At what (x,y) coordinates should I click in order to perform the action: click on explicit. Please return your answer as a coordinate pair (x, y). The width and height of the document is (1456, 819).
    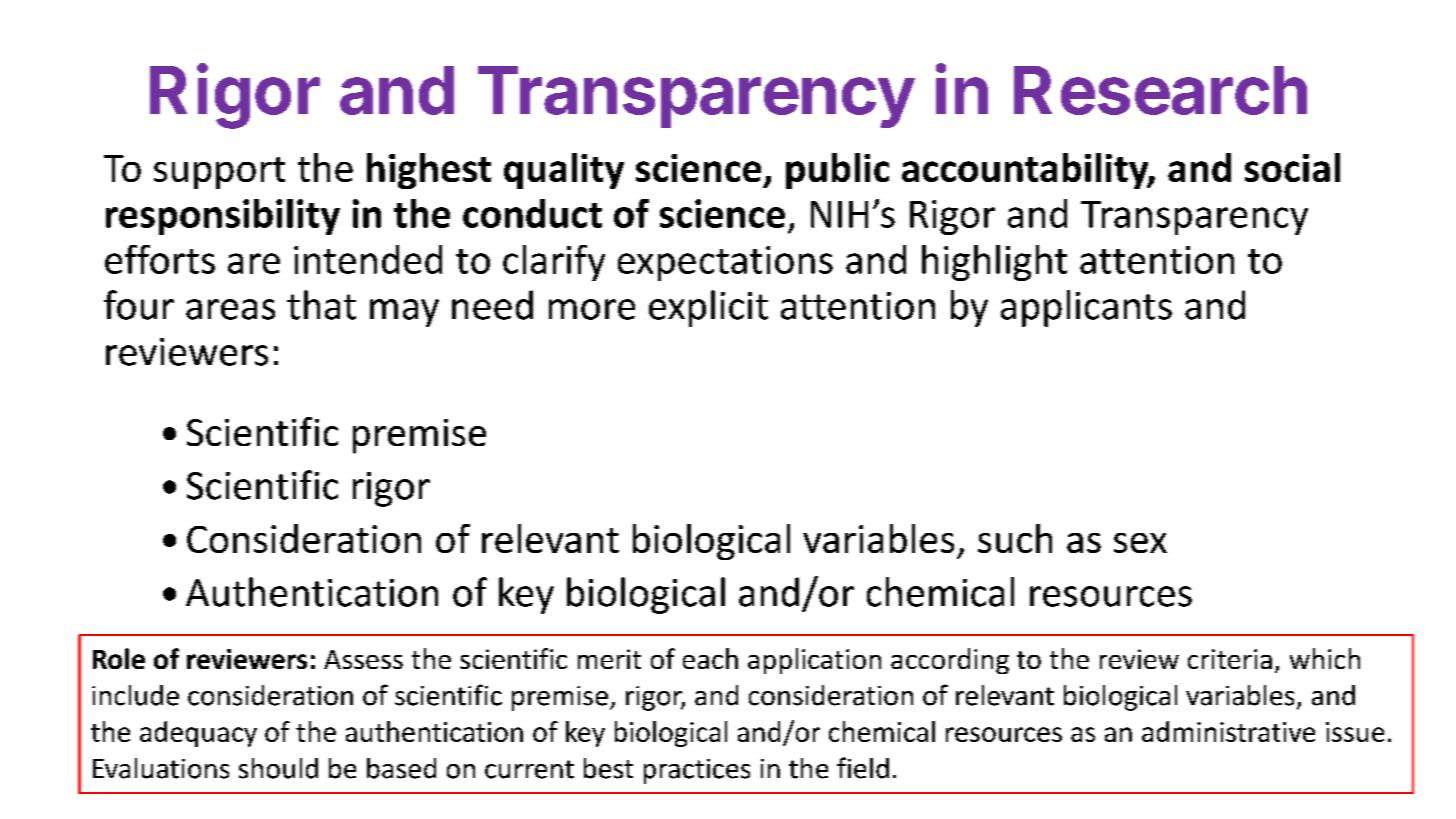
    Looking at the image, I should click on (708, 308).
